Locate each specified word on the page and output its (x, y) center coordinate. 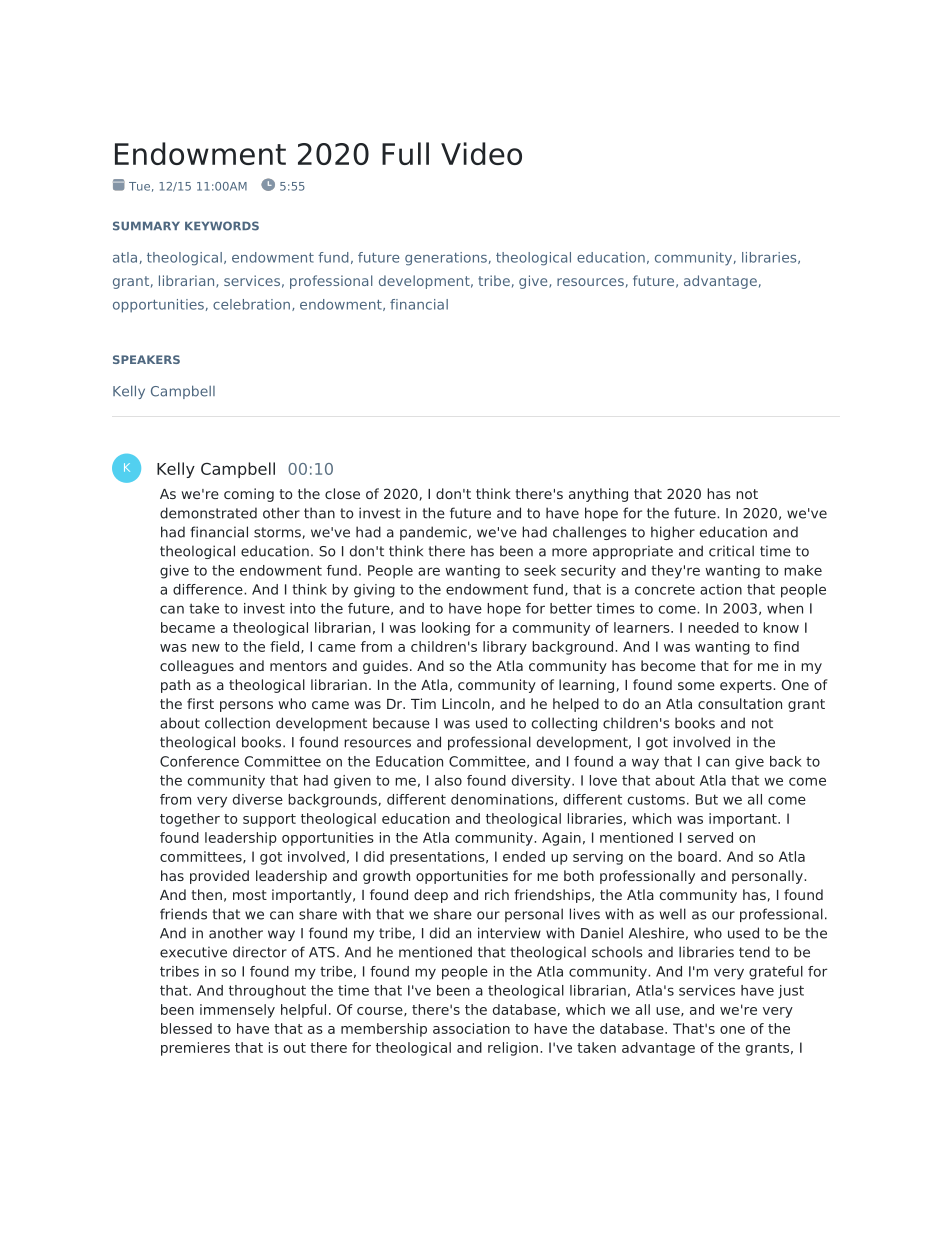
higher (673, 533)
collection (237, 723)
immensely (237, 1011)
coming (249, 495)
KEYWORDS (222, 226)
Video (481, 153)
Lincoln (466, 703)
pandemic (433, 533)
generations (446, 259)
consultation (740, 703)
